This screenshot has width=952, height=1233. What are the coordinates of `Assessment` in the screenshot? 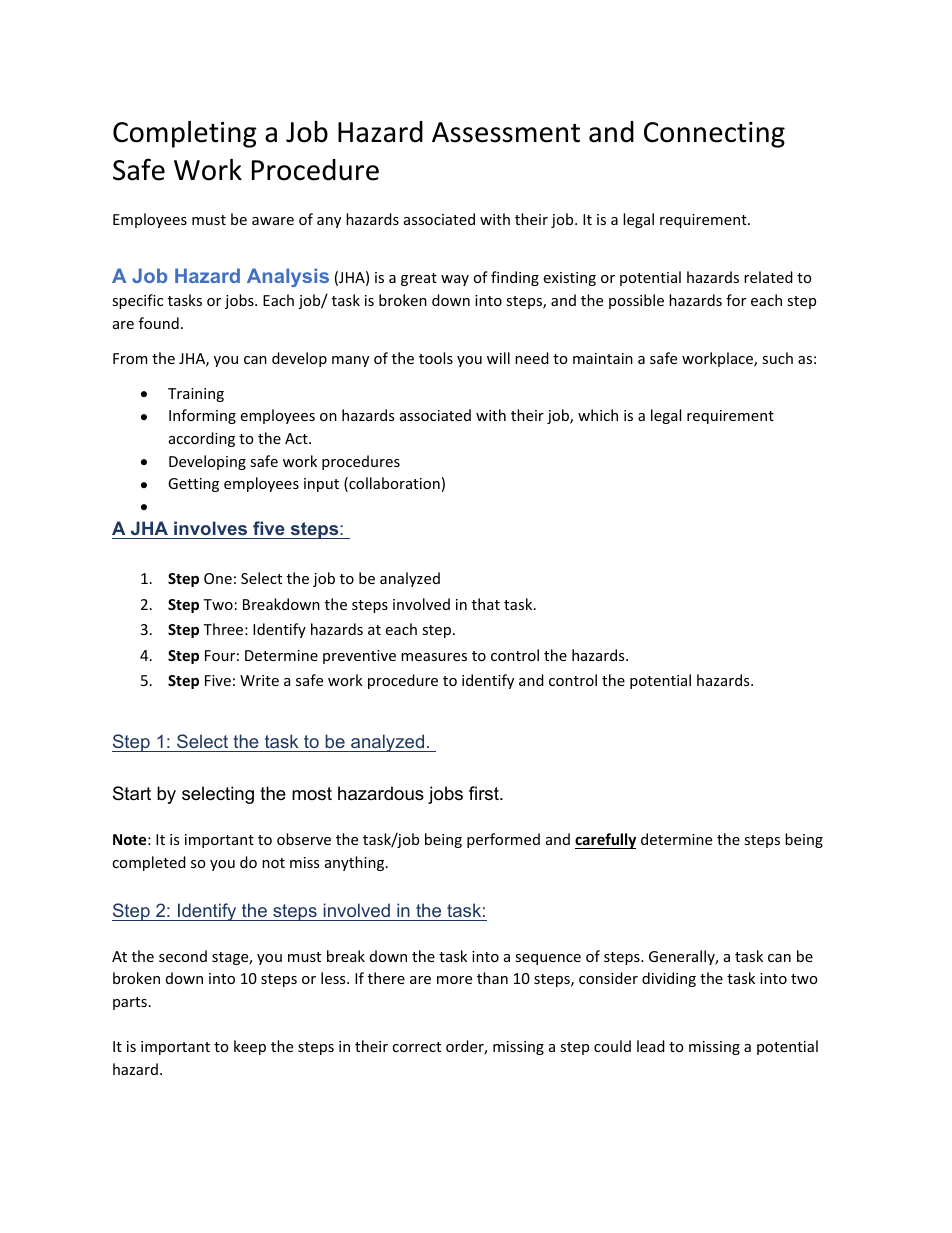 It's located at (506, 132).
